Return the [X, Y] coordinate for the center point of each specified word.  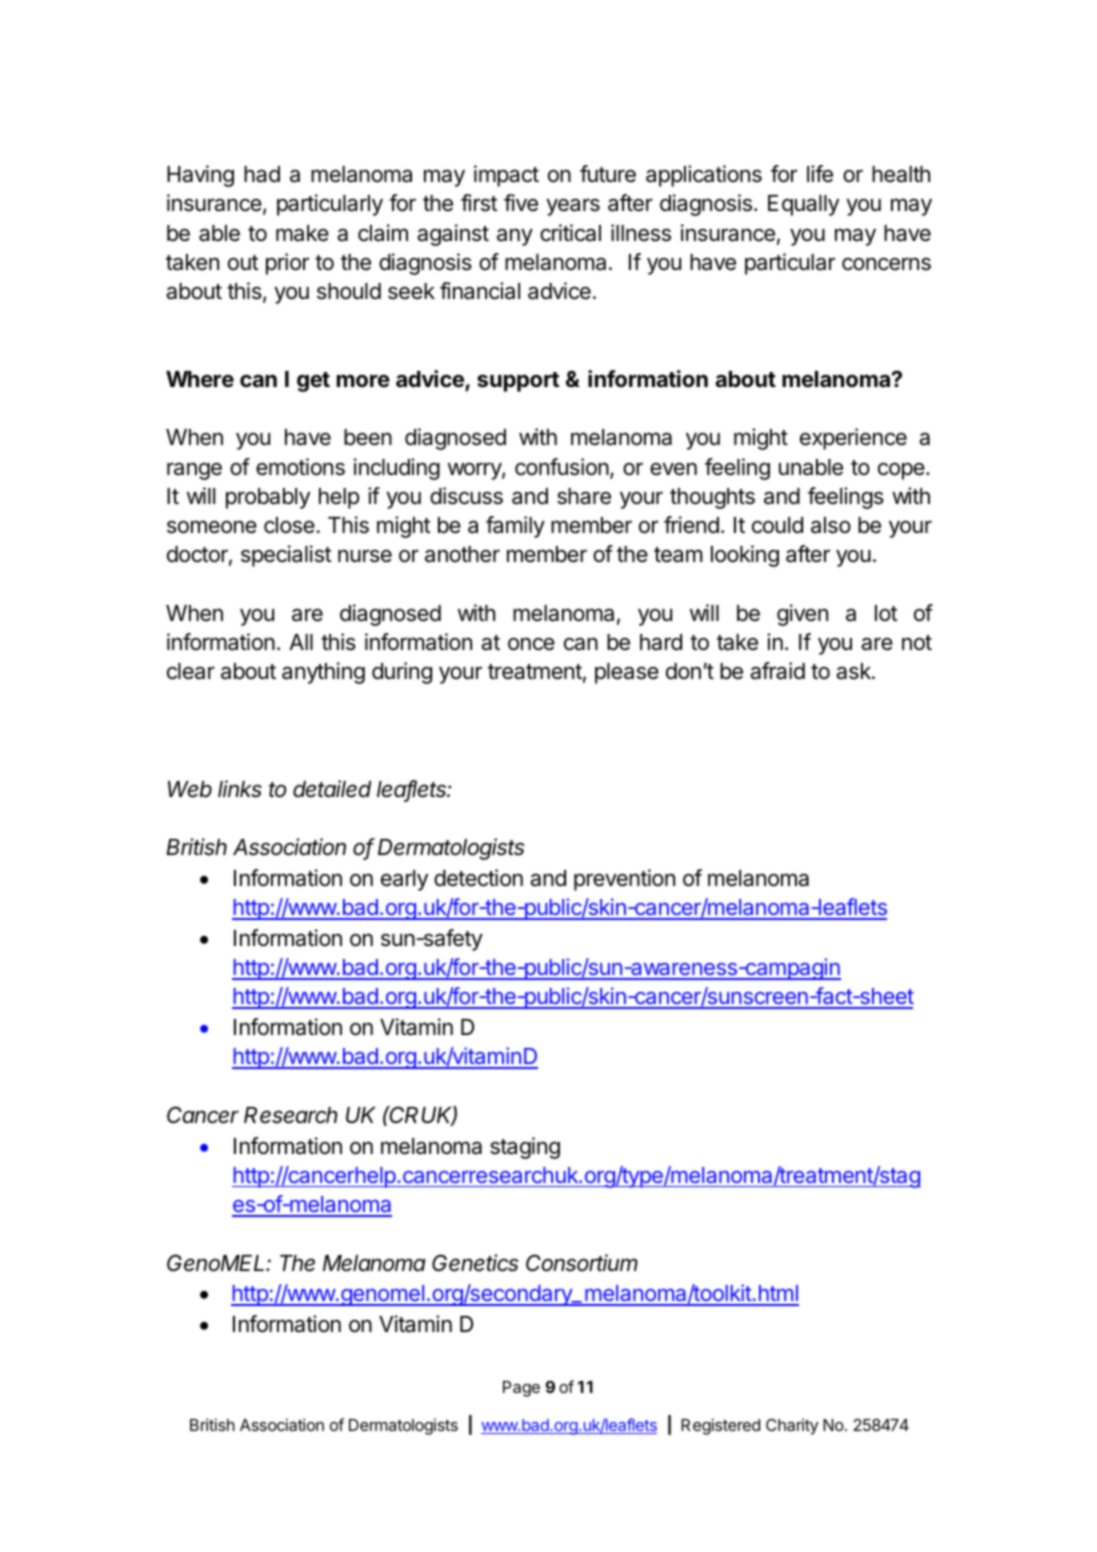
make [302, 233]
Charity [792, 1426]
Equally [803, 205]
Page [521, 1389]
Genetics [475, 1263]
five [521, 203]
